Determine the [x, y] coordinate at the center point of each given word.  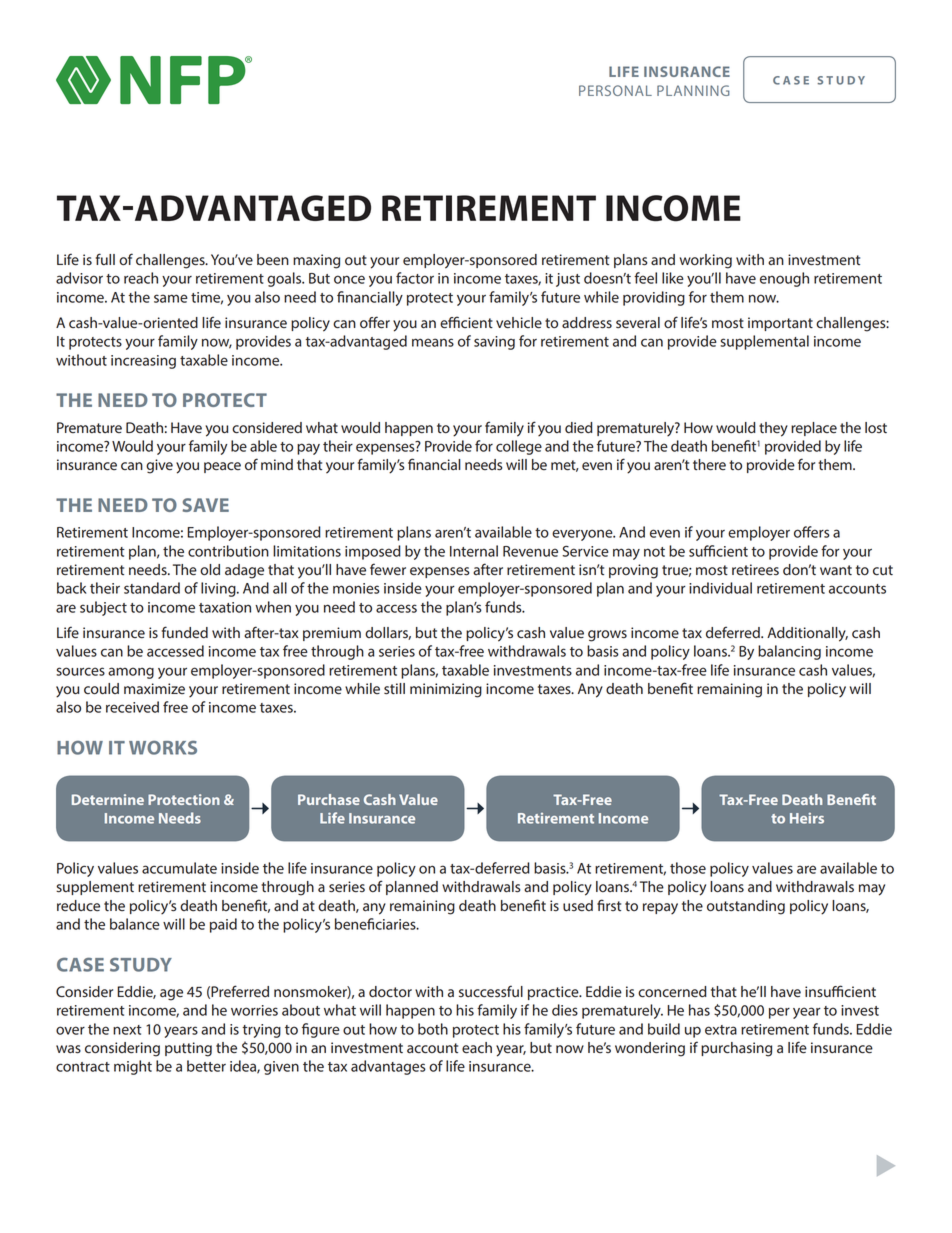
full [105, 259]
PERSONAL [615, 90]
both [433, 1029]
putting [188, 1049]
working [706, 261]
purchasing [736, 1049]
